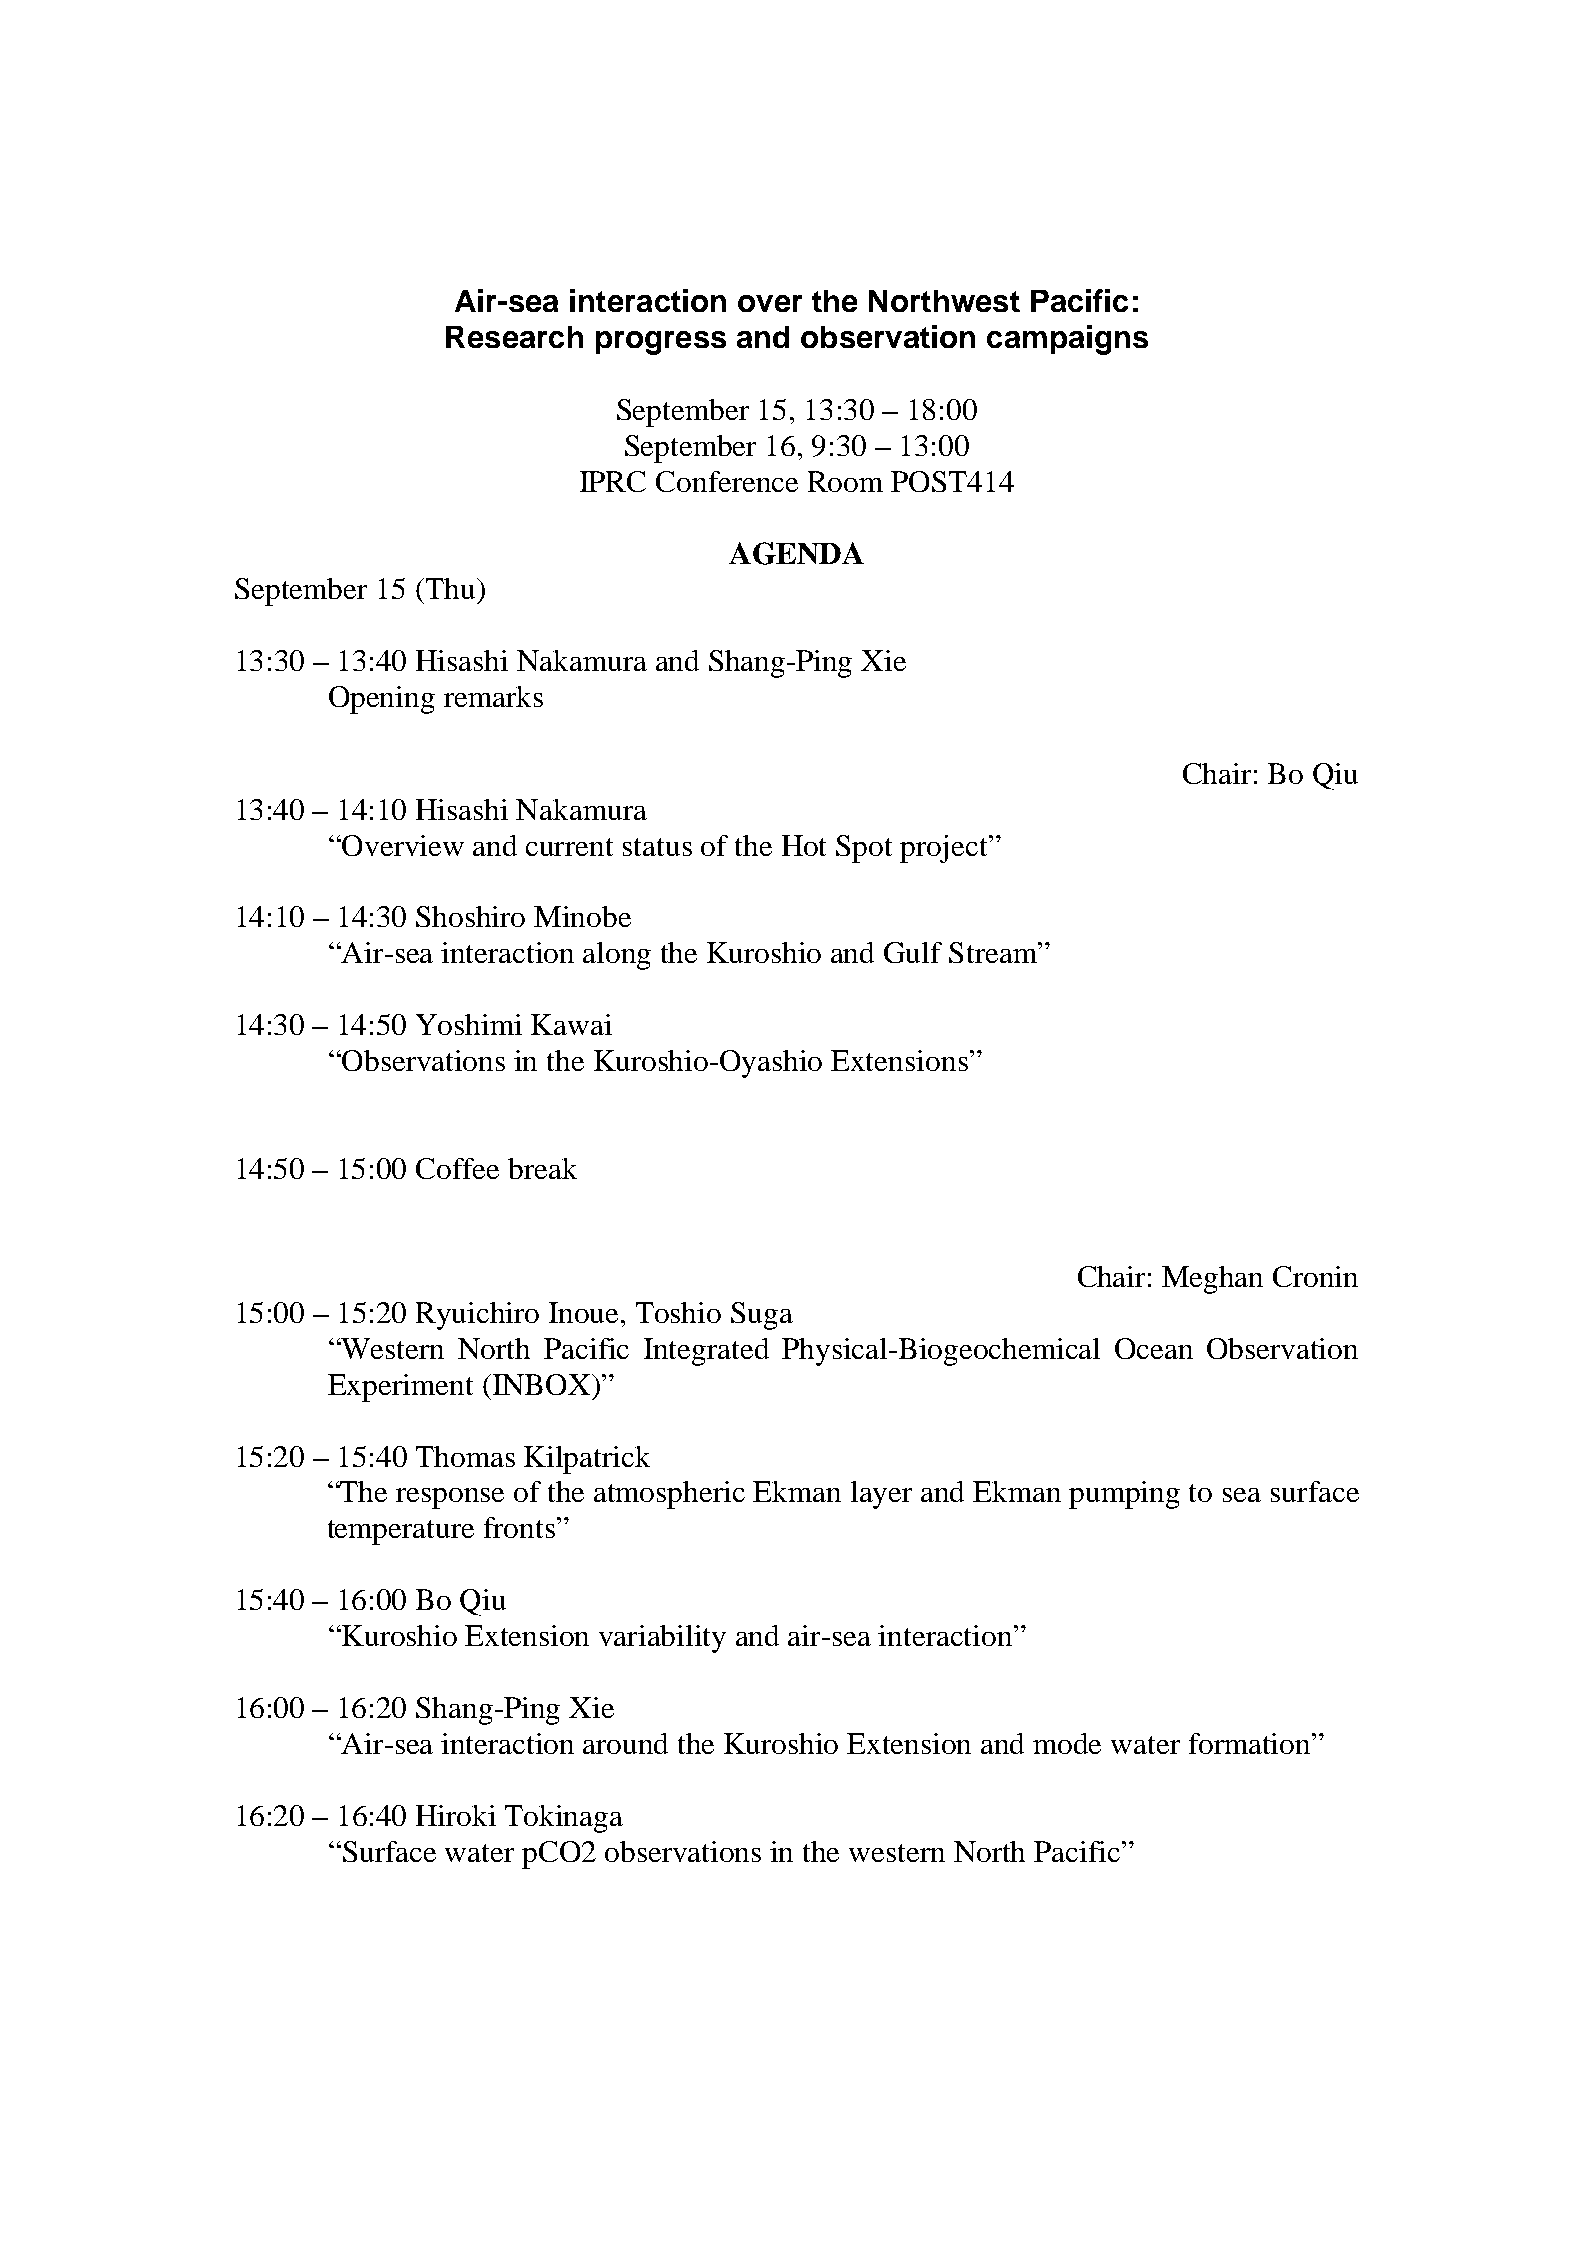  Describe the element at coordinates (585, 1312) in the screenshot. I see `Inoue` at that location.
